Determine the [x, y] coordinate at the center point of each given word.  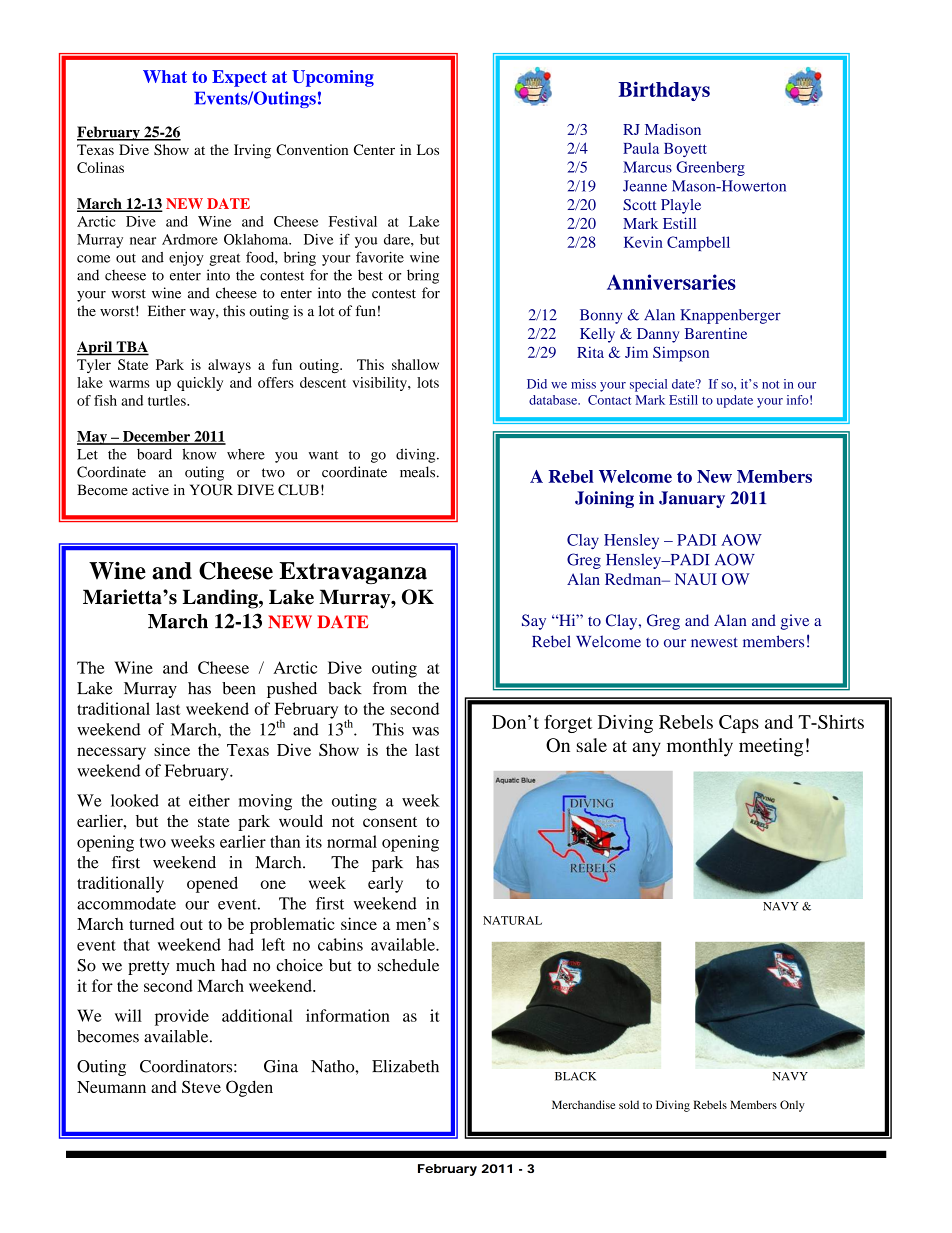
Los [428, 149]
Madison [673, 129]
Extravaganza [353, 573]
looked [135, 800]
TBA [131, 348]
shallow [415, 364]
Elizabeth [405, 1066]
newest [714, 642]
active [150, 490]
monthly [700, 747]
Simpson [681, 354]
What [165, 76]
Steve [201, 1086]
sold [629, 1104]
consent [390, 822]
